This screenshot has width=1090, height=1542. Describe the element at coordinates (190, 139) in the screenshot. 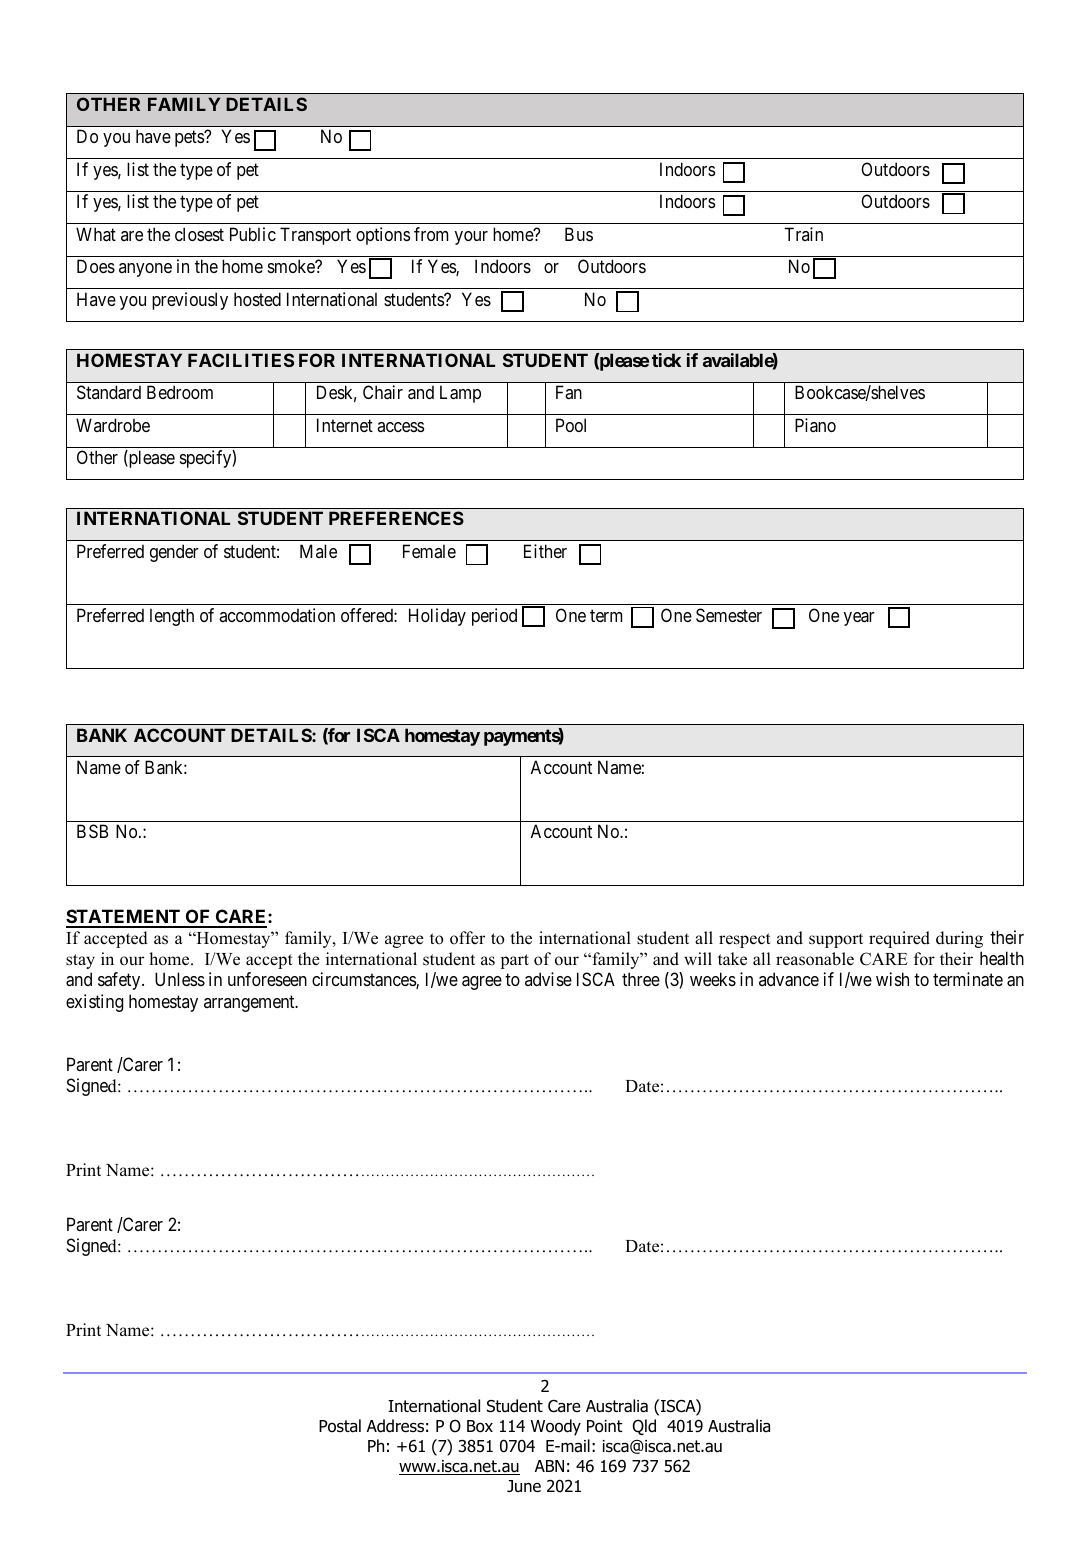

I see `pets` at that location.
